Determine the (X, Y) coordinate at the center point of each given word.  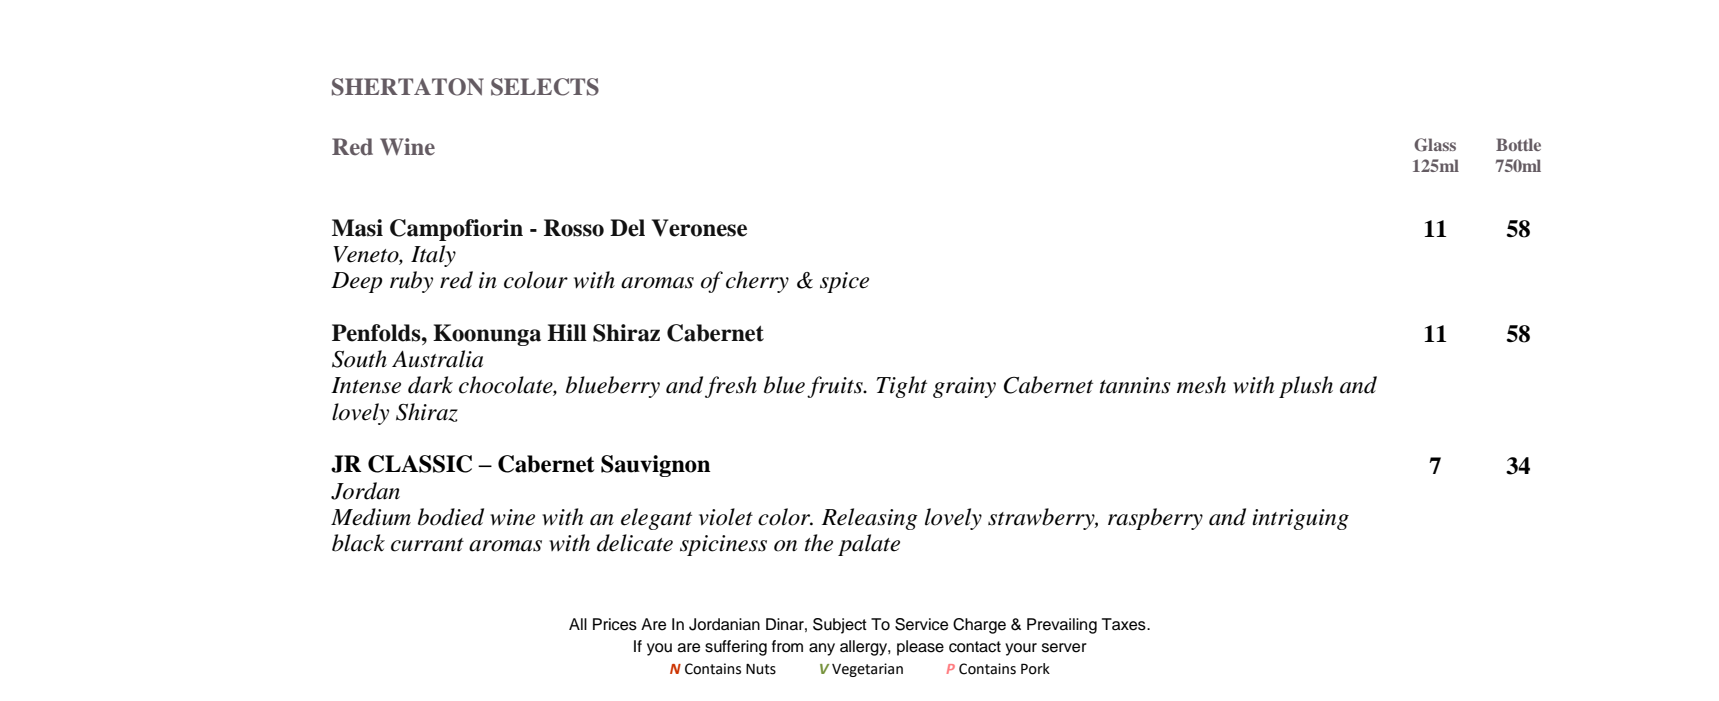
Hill (567, 332)
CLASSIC (420, 464)
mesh (1201, 385)
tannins (1135, 385)
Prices (615, 624)
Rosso (574, 228)
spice (844, 282)
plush (1306, 387)
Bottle (1518, 144)
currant (427, 545)
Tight (901, 387)
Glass (1435, 145)
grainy (964, 387)
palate (869, 545)
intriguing (1300, 519)
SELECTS (545, 87)
